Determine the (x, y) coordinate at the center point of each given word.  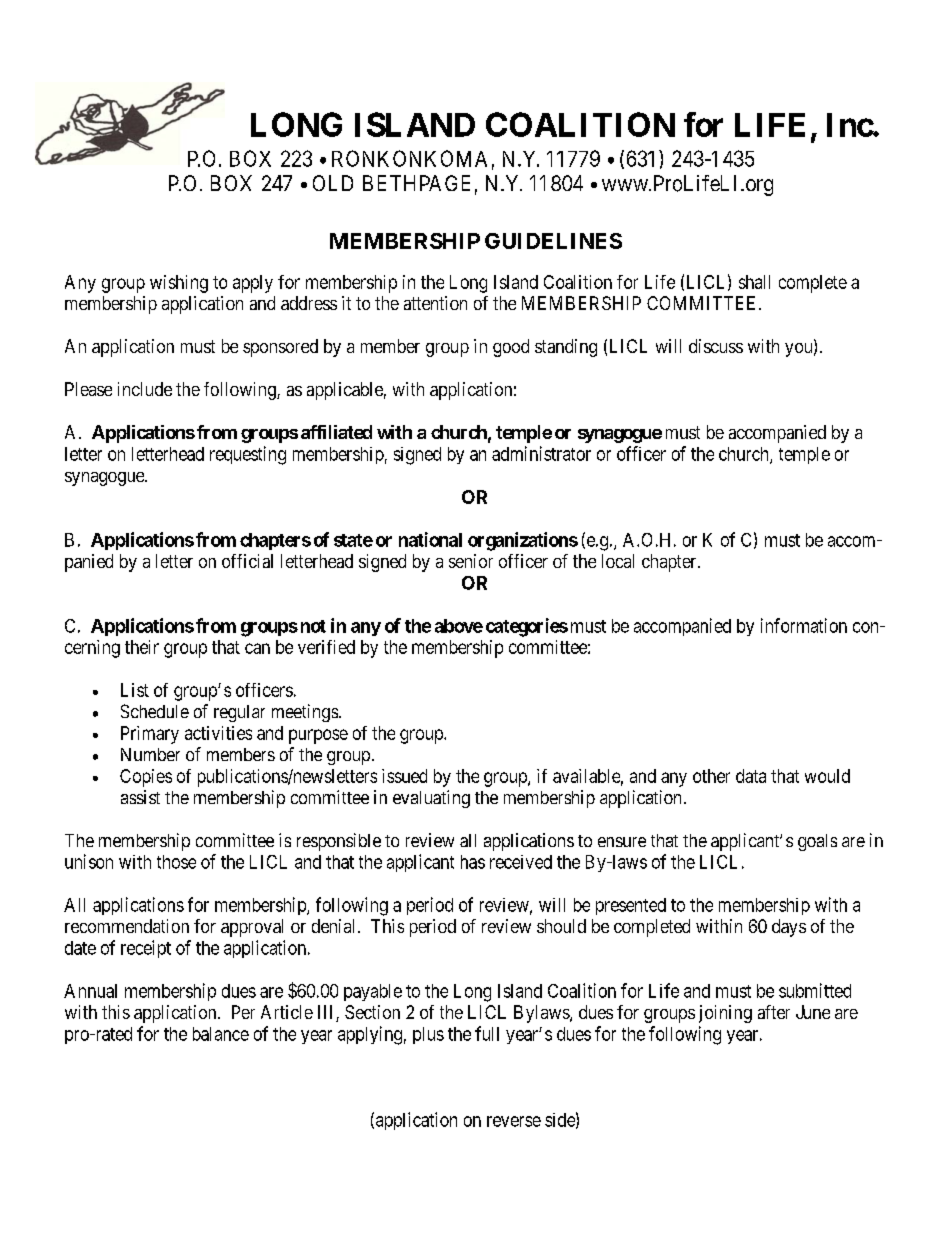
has (473, 862)
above (459, 626)
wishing (179, 284)
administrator (541, 453)
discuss (716, 346)
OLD (333, 183)
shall (754, 282)
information (804, 625)
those (176, 862)
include (145, 389)
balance (221, 1034)
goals (817, 842)
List (135, 690)
